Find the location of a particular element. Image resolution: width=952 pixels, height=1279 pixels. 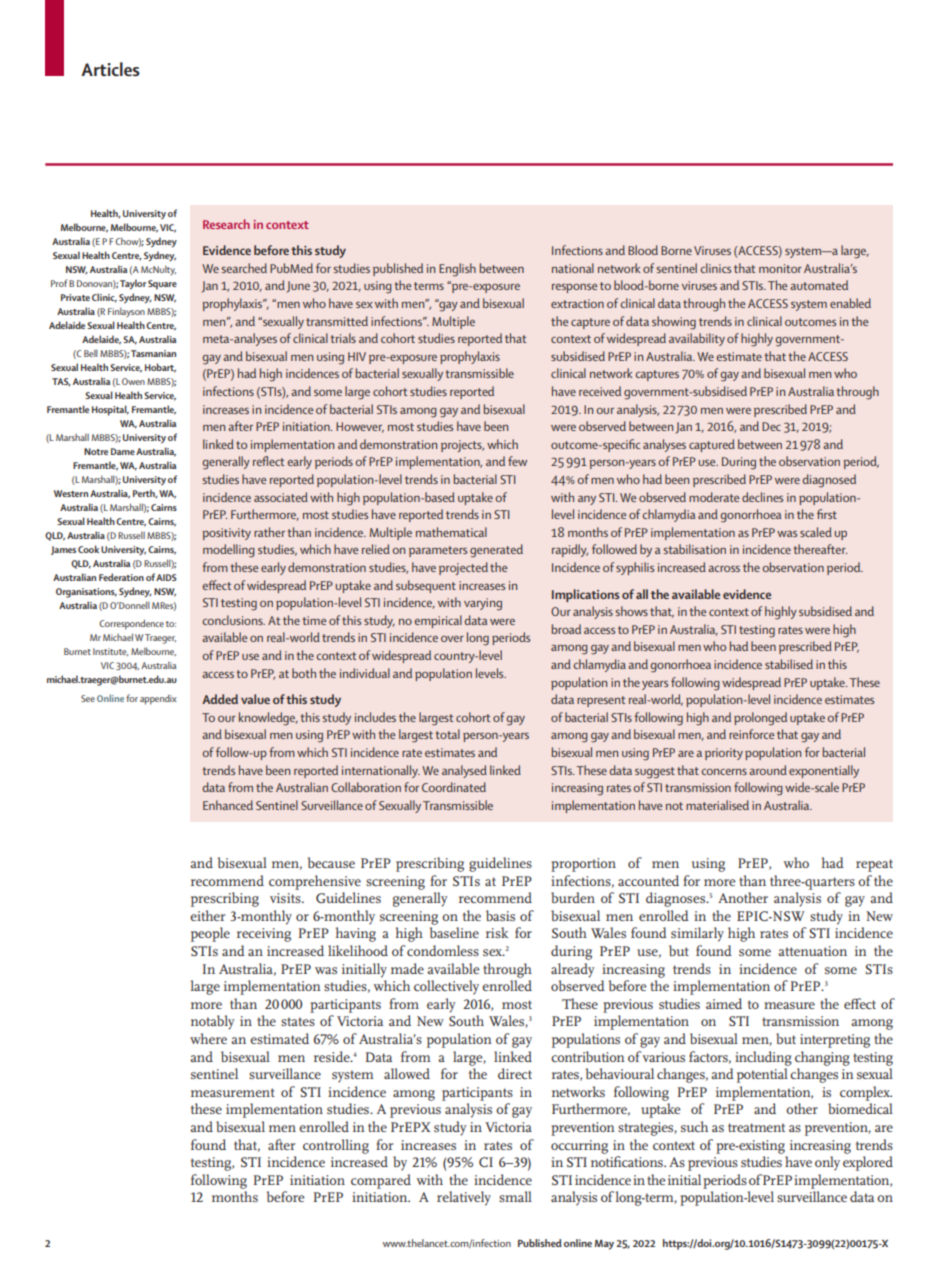

stabilised is located at coordinates (789, 664).
